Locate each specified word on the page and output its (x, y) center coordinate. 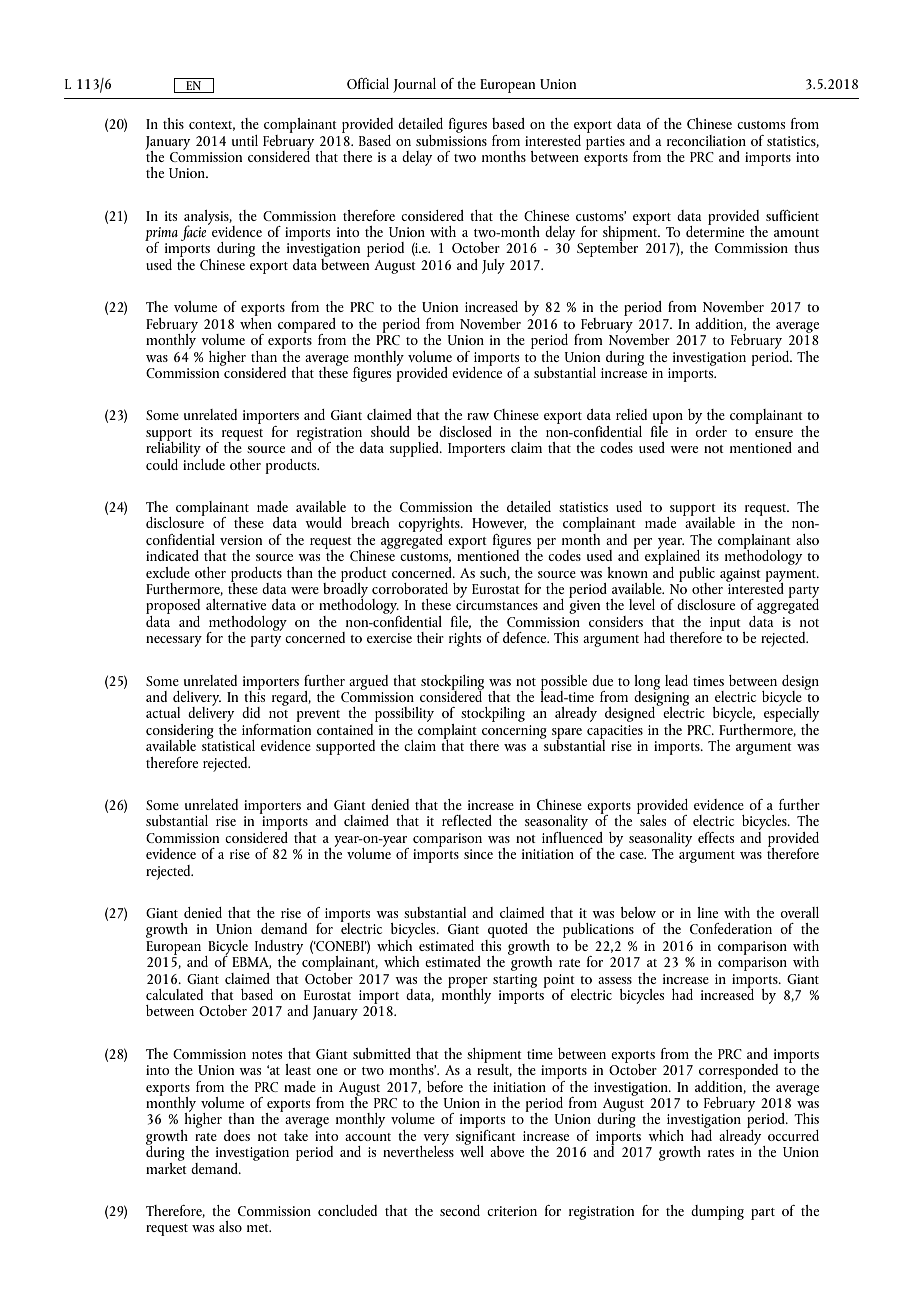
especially (791, 714)
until (245, 140)
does (237, 1135)
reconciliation (706, 140)
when (256, 322)
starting (515, 981)
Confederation (731, 928)
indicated (172, 555)
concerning (514, 732)
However (499, 524)
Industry (279, 948)
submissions (451, 139)
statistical (228, 744)
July (493, 266)
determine (715, 230)
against (740, 575)
